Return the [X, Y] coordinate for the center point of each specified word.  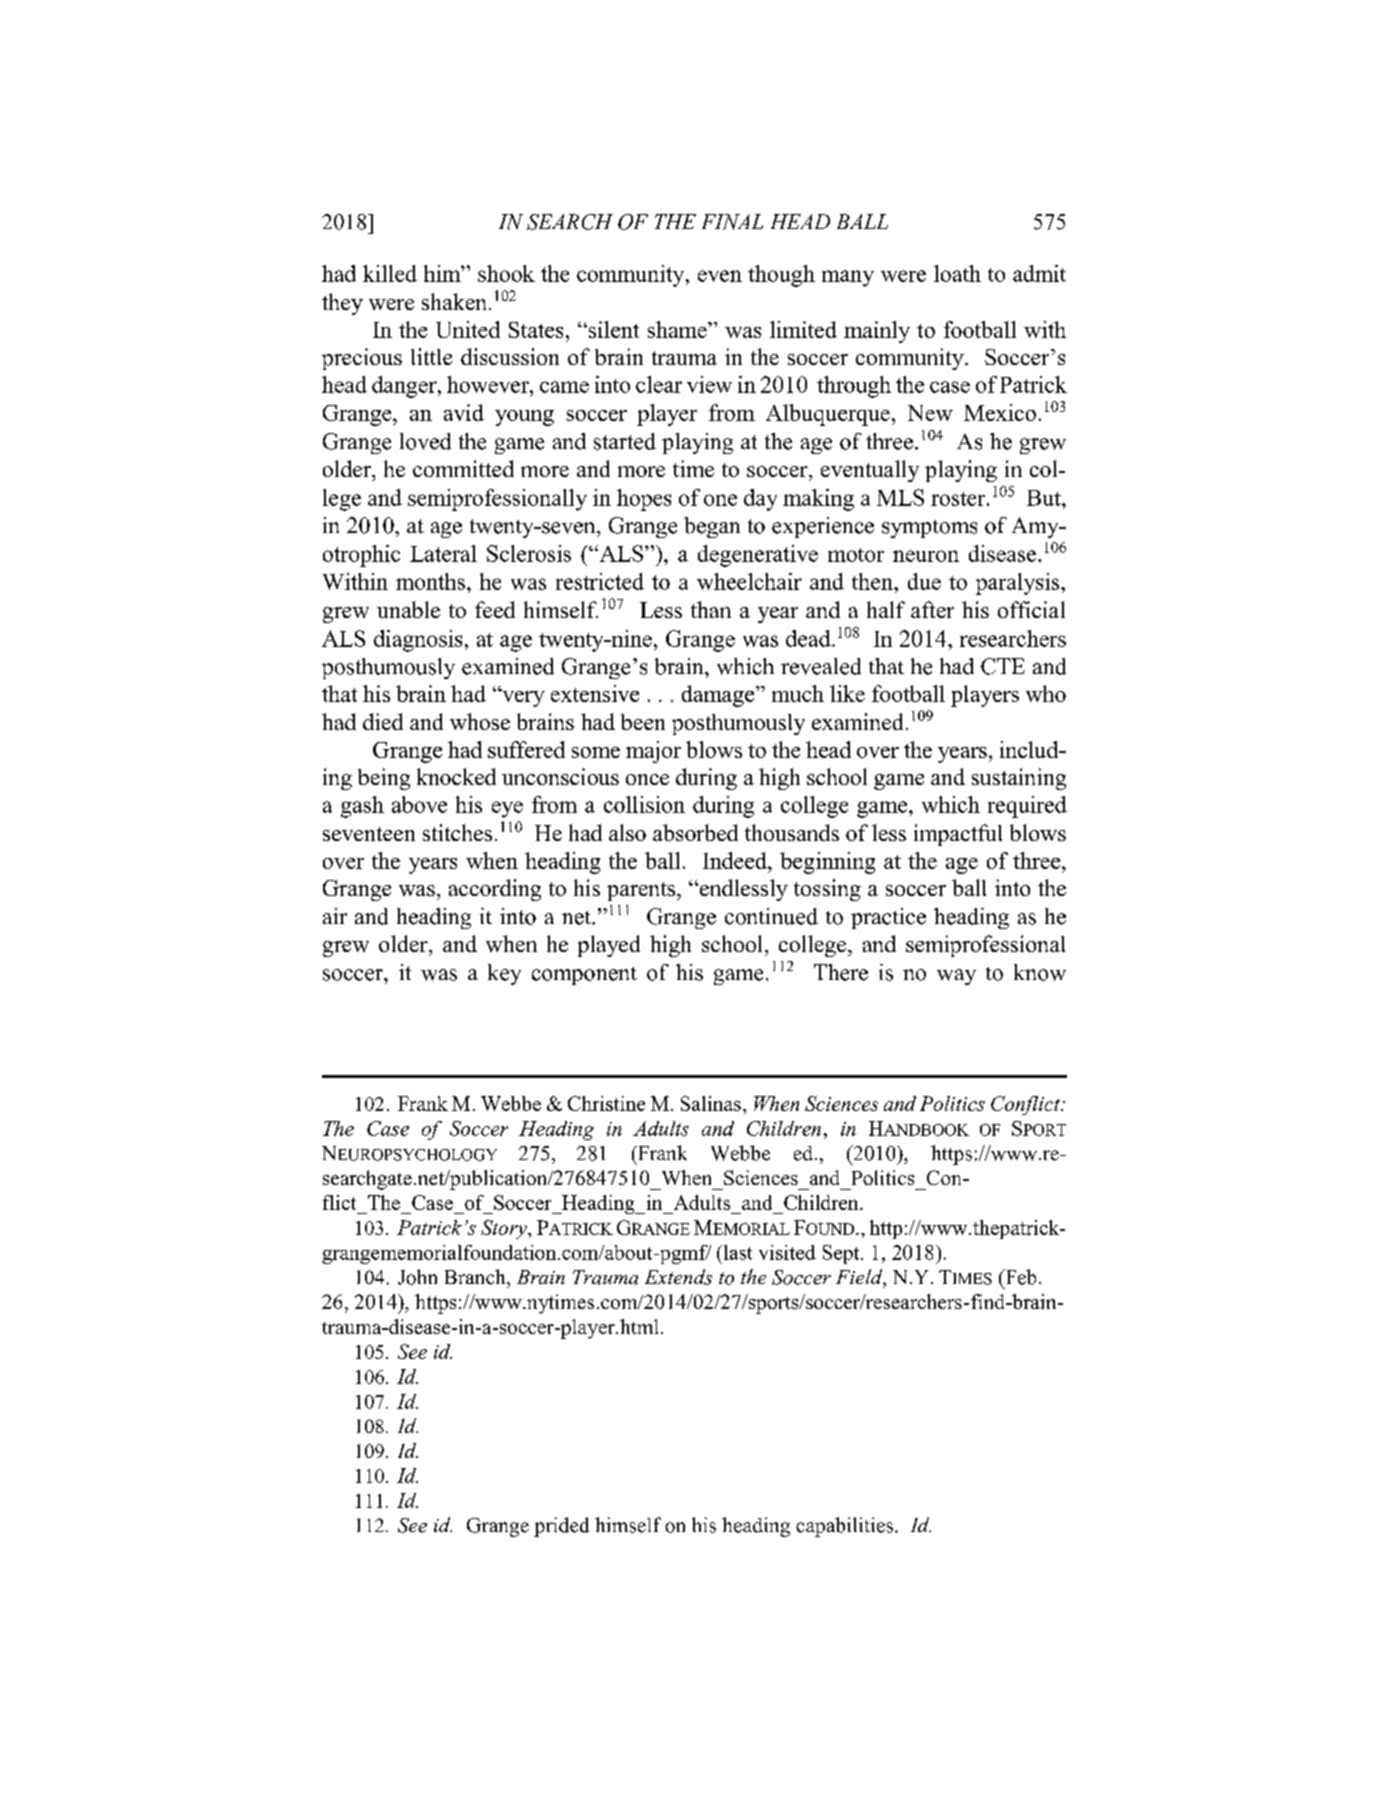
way [956, 977]
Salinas [711, 1103]
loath [957, 273]
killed [390, 273]
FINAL [732, 222]
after [932, 609]
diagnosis [418, 641]
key [504, 974]
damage [719, 696]
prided [561, 1527]
